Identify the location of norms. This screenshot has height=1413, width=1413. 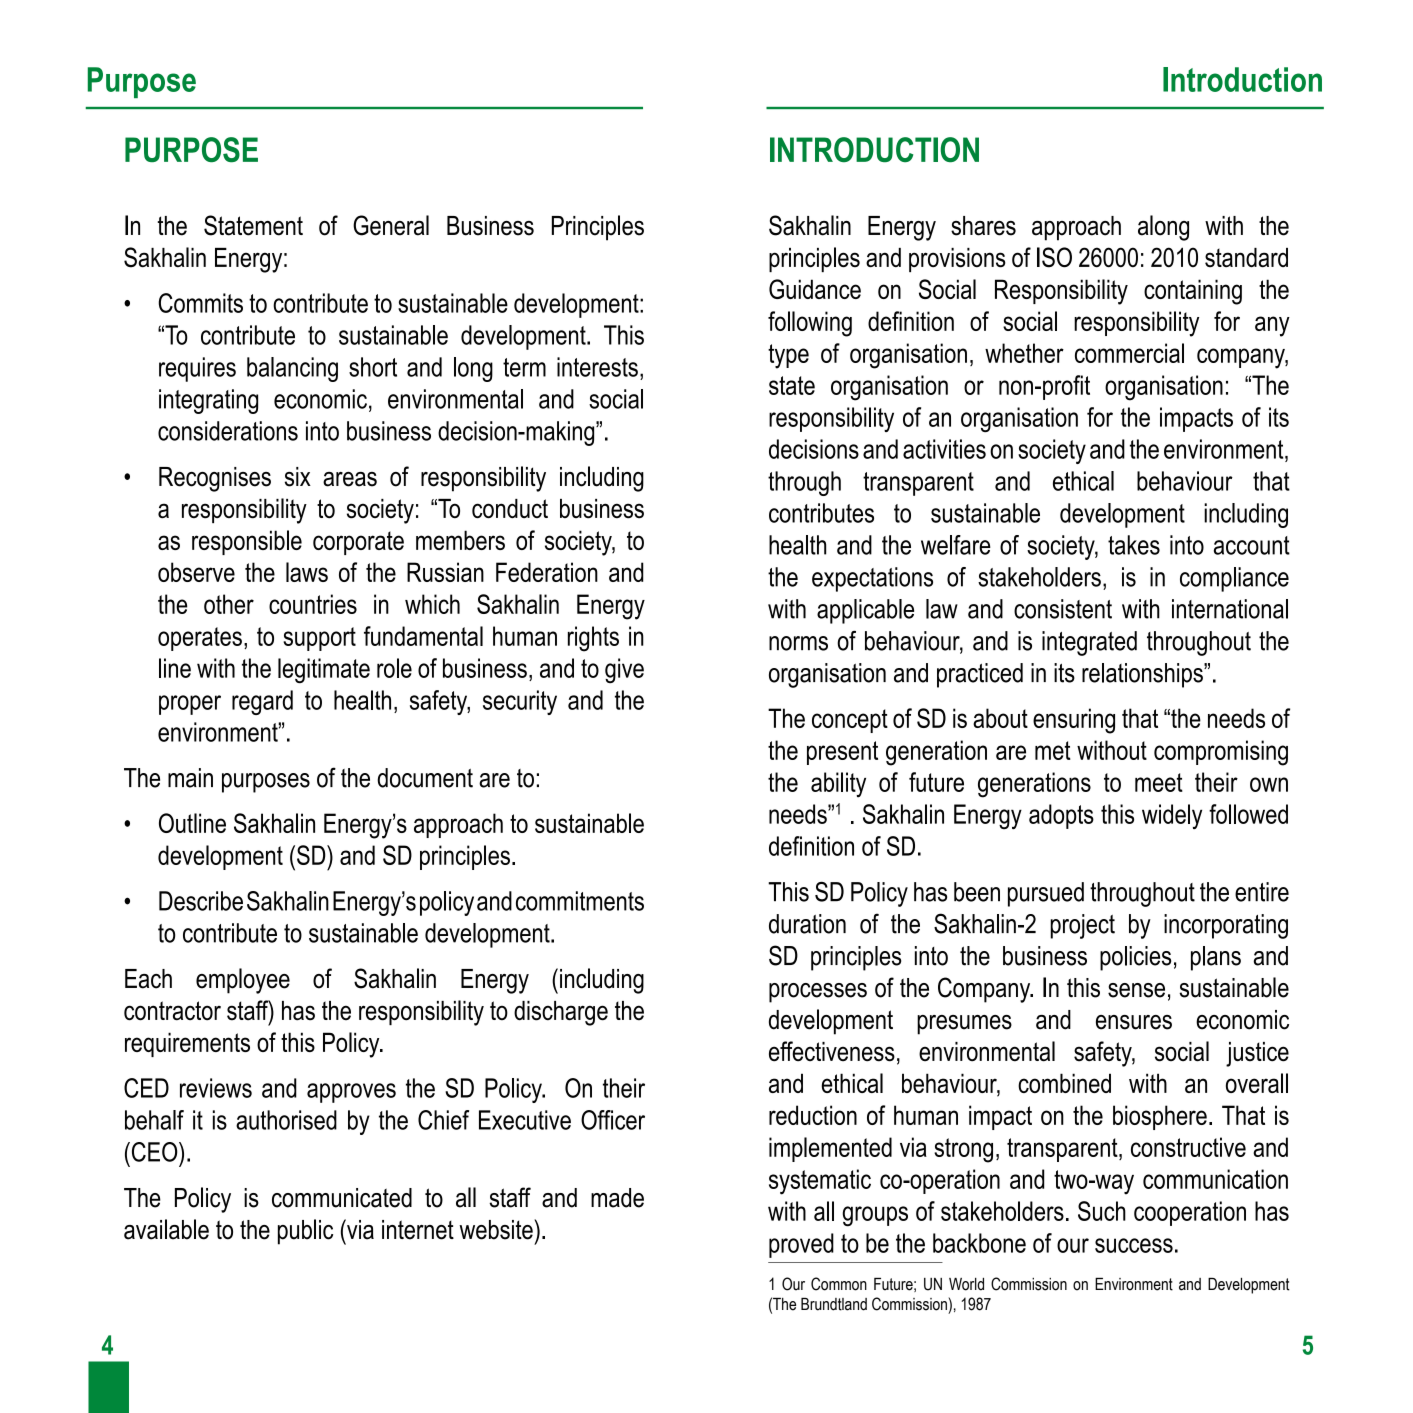
(798, 643).
